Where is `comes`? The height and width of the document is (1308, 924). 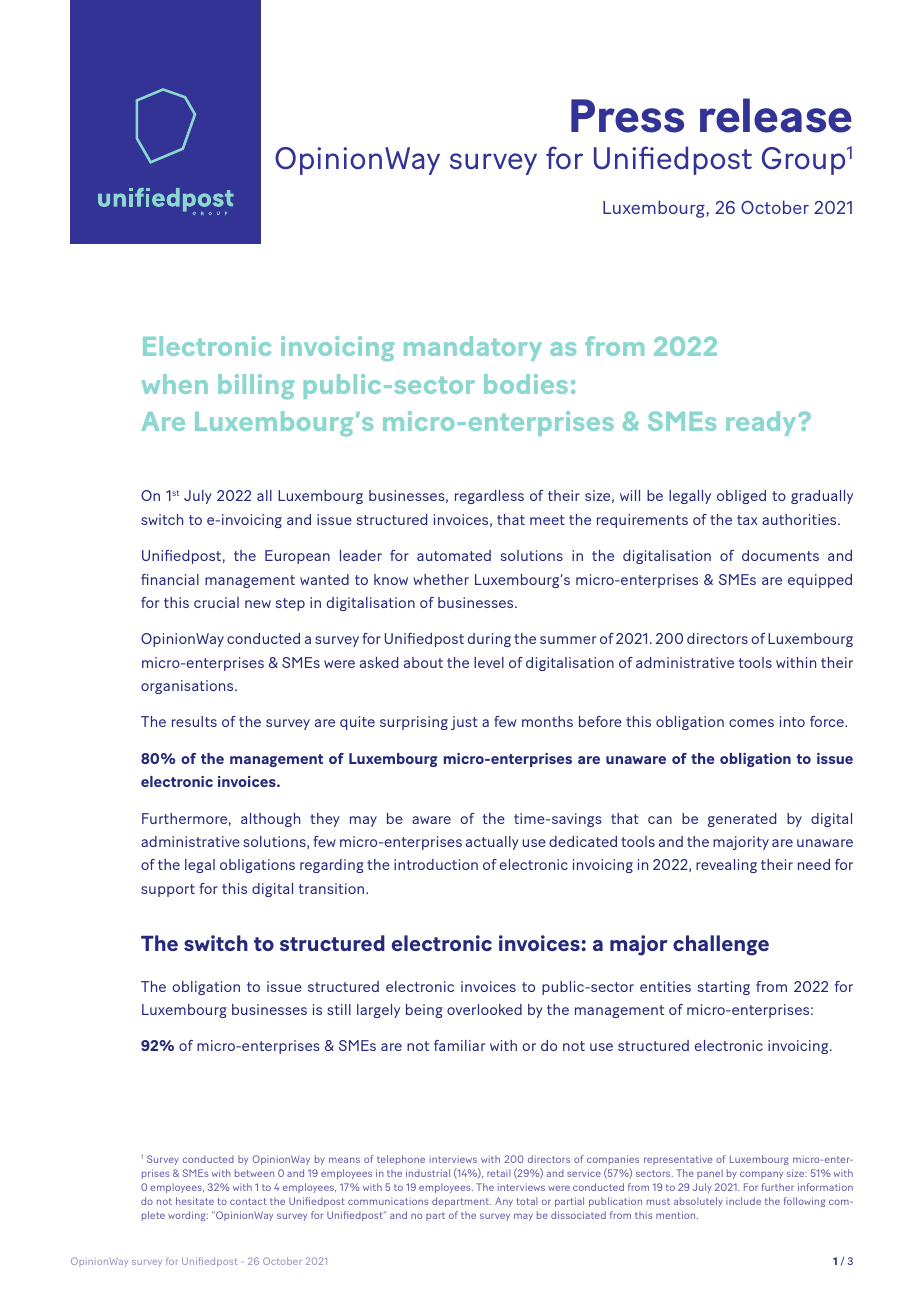
comes is located at coordinates (751, 723).
